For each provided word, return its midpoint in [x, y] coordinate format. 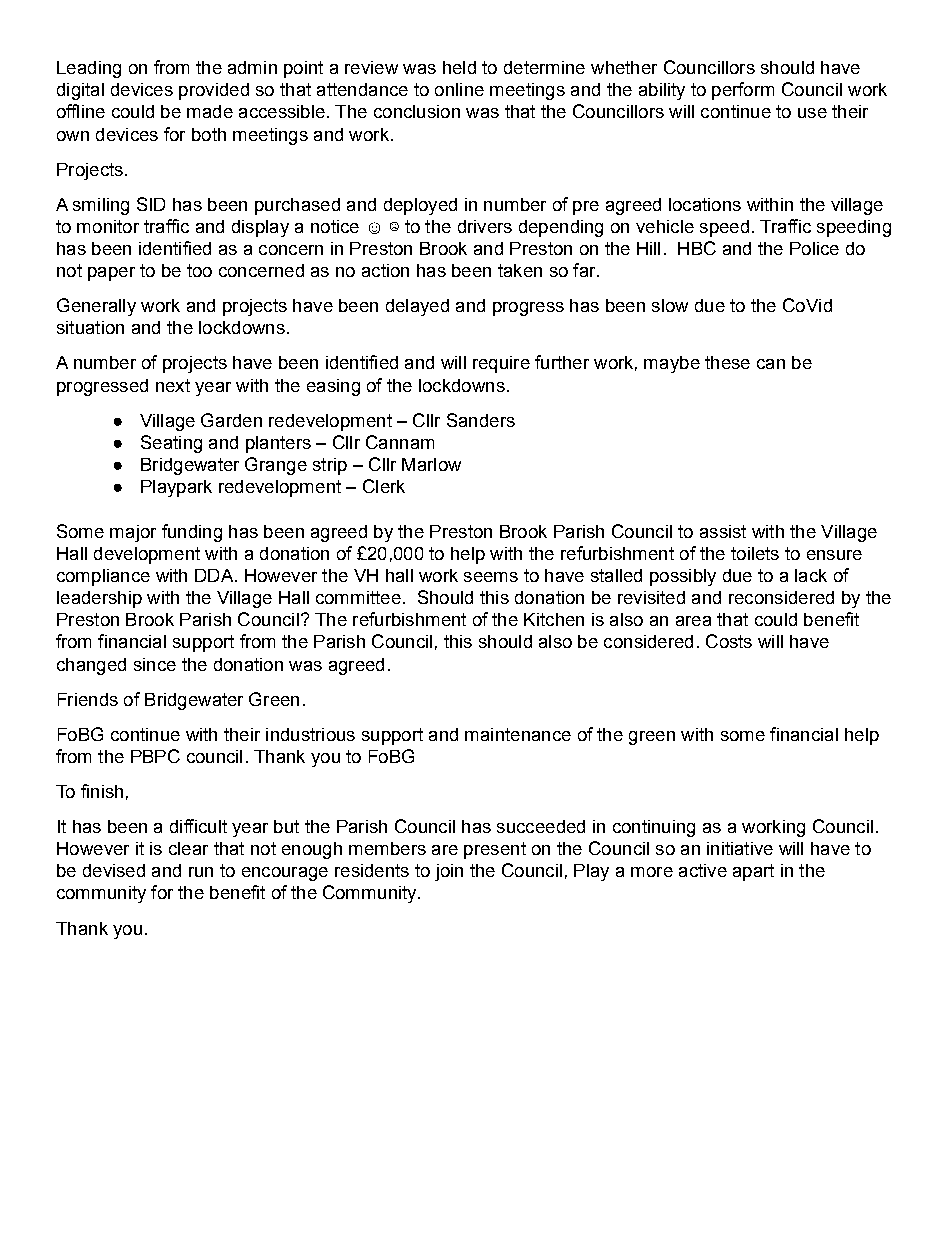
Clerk [384, 486]
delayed [417, 307]
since [155, 664]
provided [214, 91]
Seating [171, 444]
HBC [697, 248]
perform [743, 91]
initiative [740, 848]
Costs [729, 641]
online [459, 89]
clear [188, 848]
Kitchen [554, 619]
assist [723, 531]
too [199, 270]
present [495, 850]
